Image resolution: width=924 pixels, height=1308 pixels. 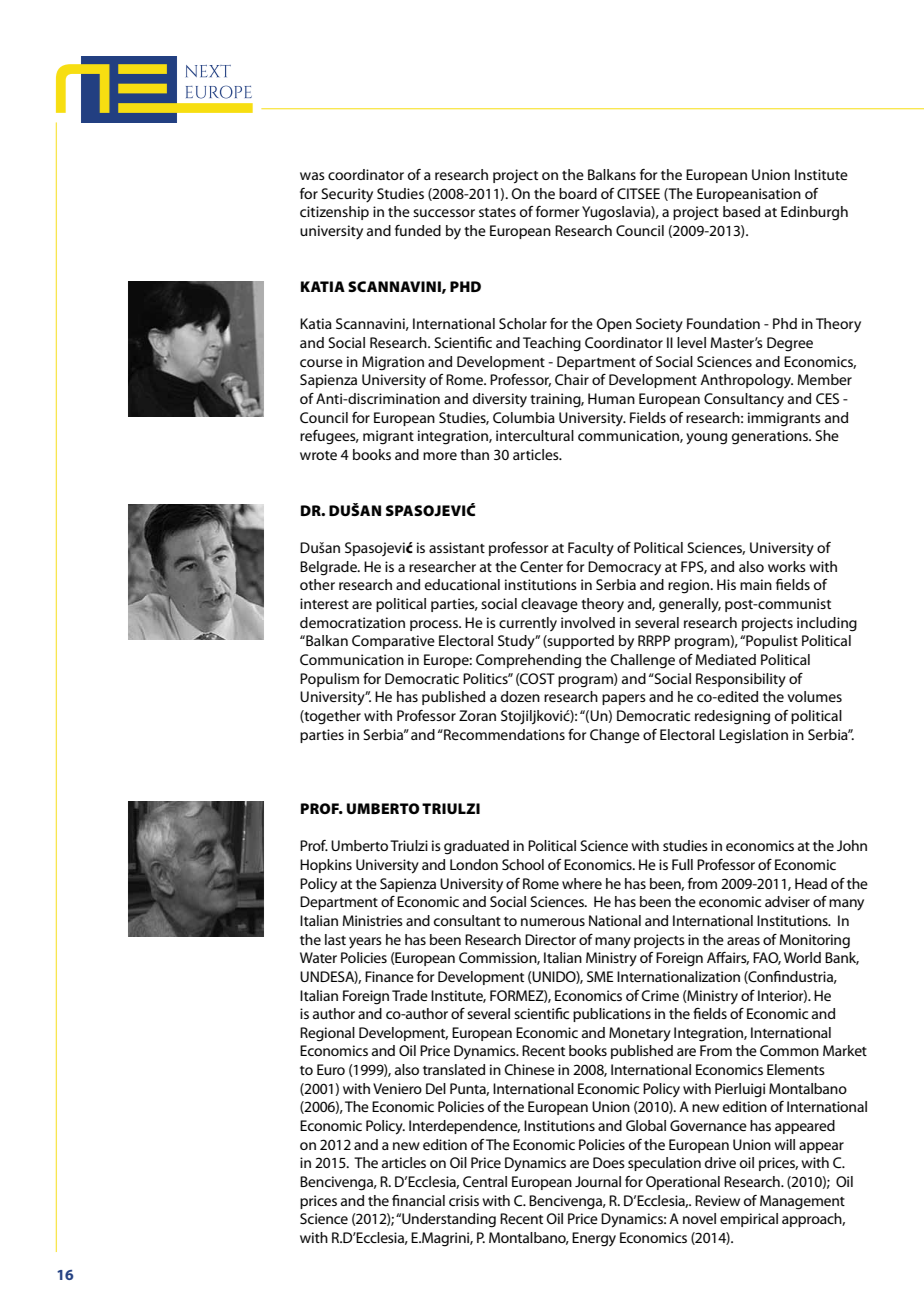 What do you see at coordinates (811, 883) in the page?
I see `Head` at bounding box center [811, 883].
